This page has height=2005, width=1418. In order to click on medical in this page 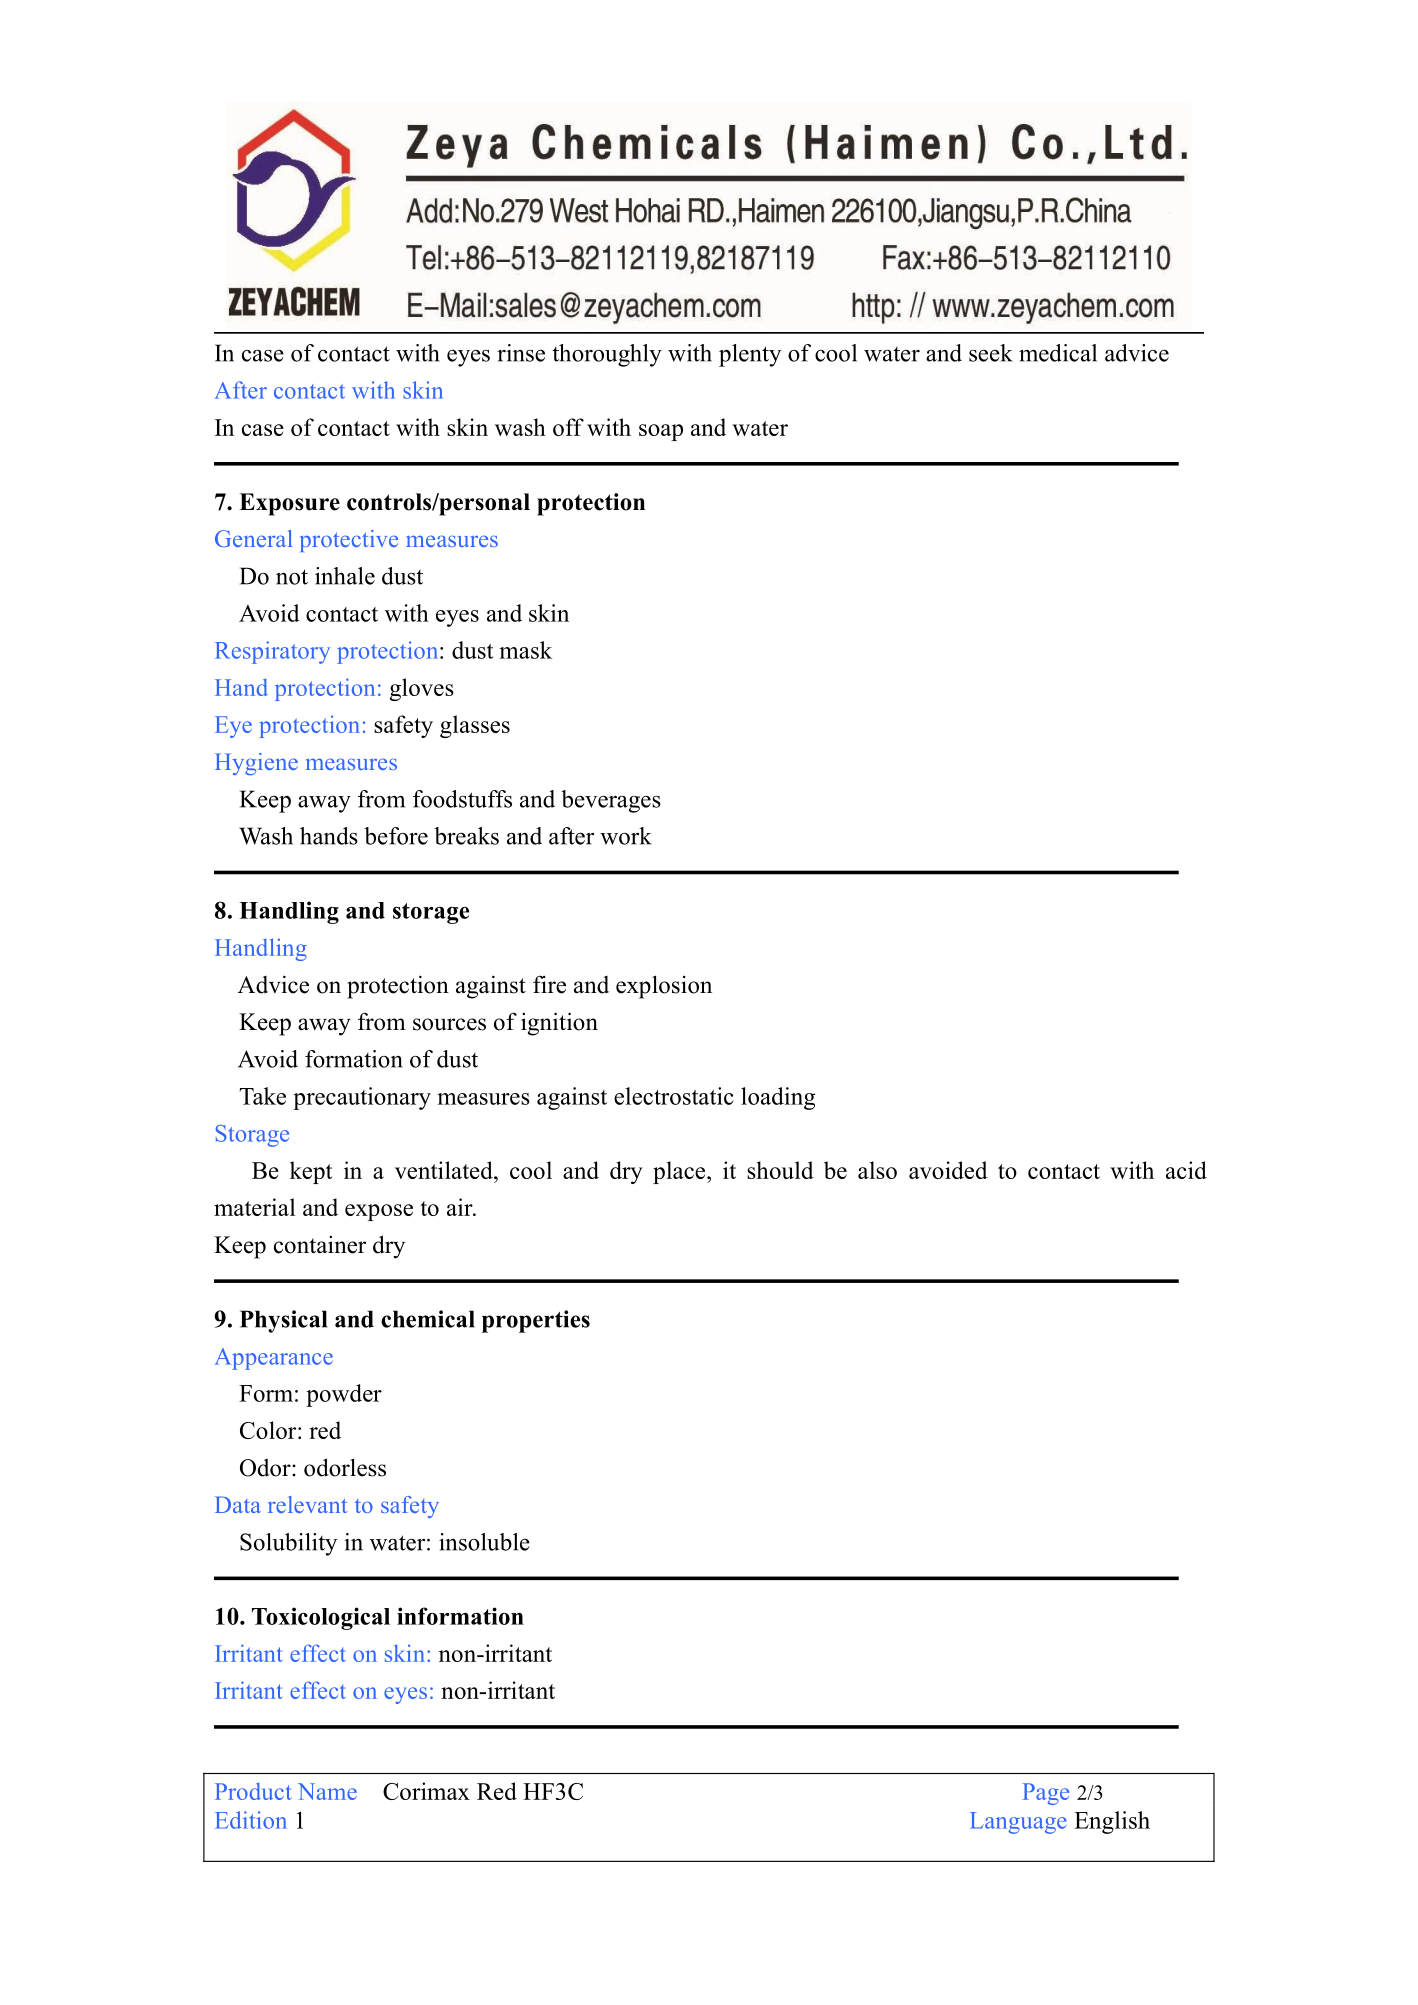, I will do `click(1058, 353)`.
